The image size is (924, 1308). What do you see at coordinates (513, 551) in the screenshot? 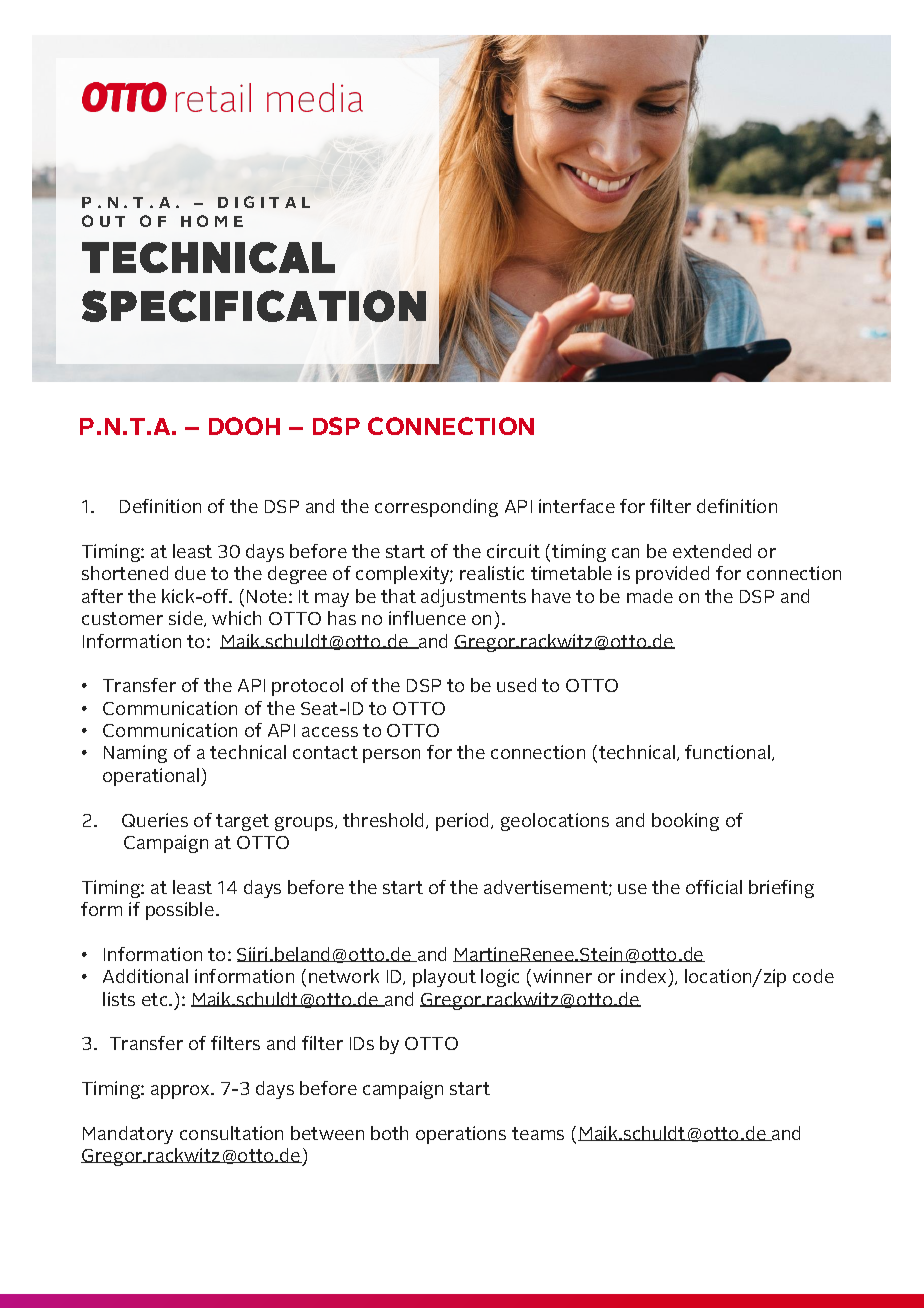
I see `circuit` at bounding box center [513, 551].
